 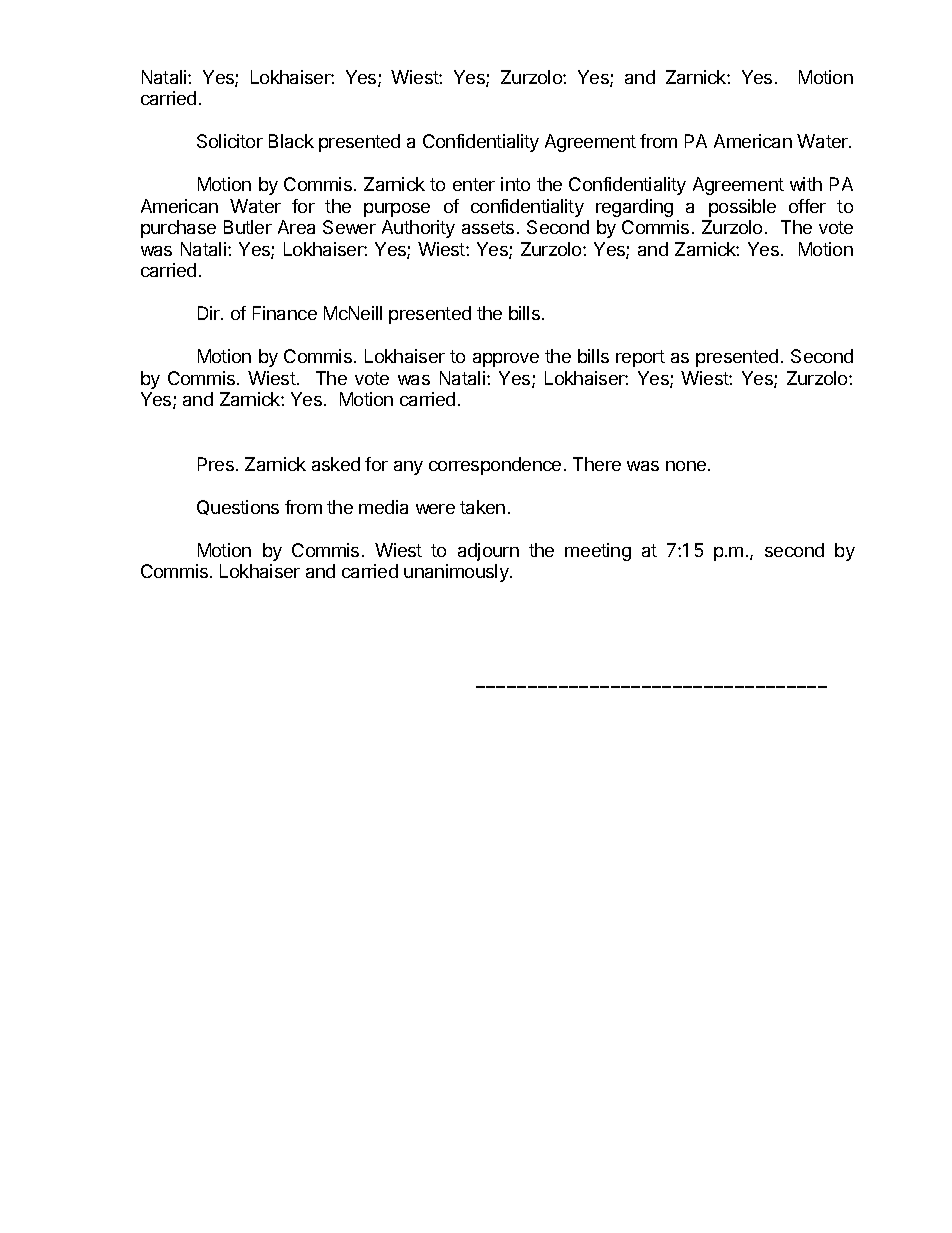 What do you see at coordinates (686, 466) in the screenshot?
I see `none` at bounding box center [686, 466].
